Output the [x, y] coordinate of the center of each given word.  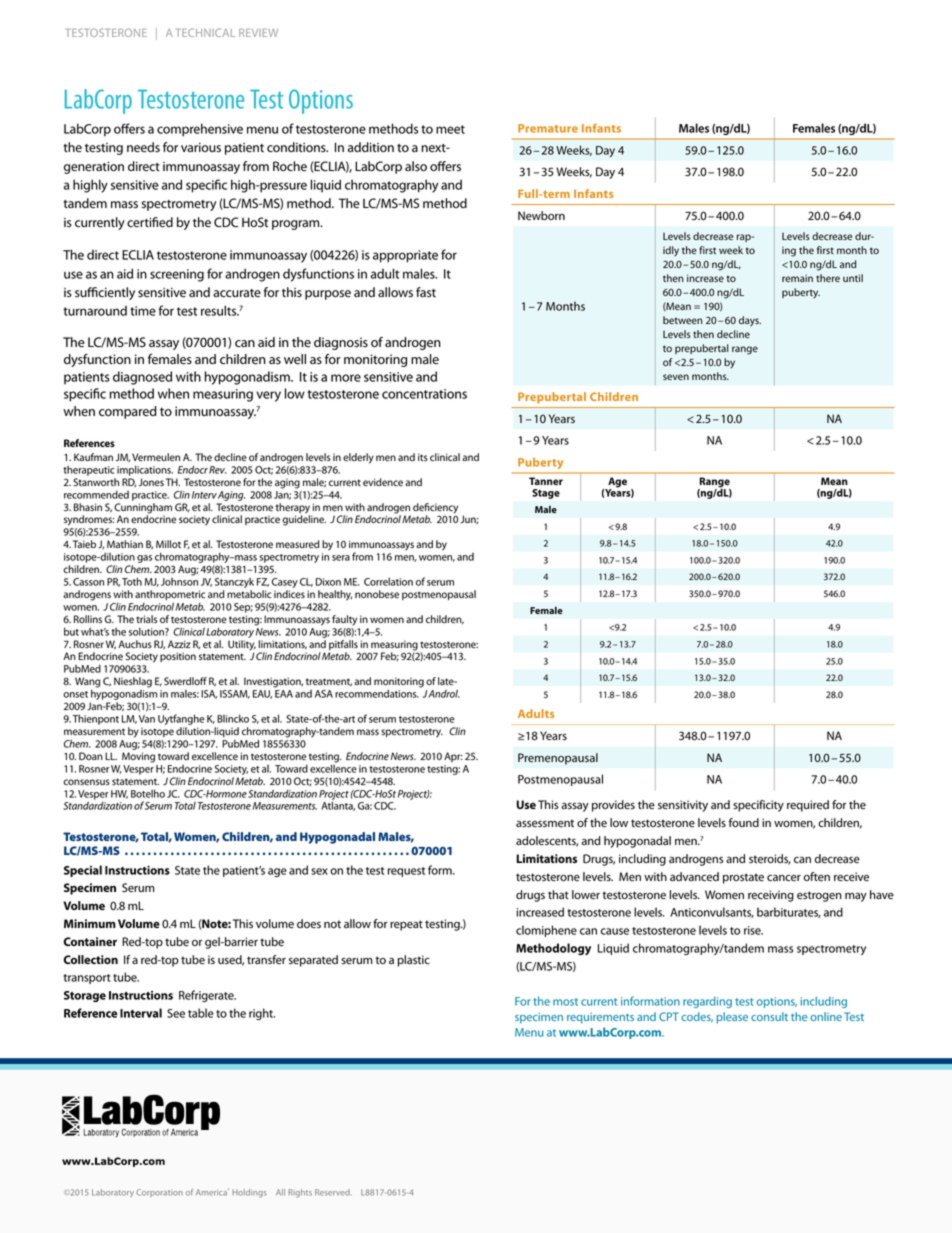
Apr [453, 757]
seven [676, 377]
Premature [548, 128]
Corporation [159, 1193]
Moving [138, 757]
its [423, 457]
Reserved [332, 1192]
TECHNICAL [205, 32]
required [808, 806]
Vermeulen [156, 457]
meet [450, 129]
